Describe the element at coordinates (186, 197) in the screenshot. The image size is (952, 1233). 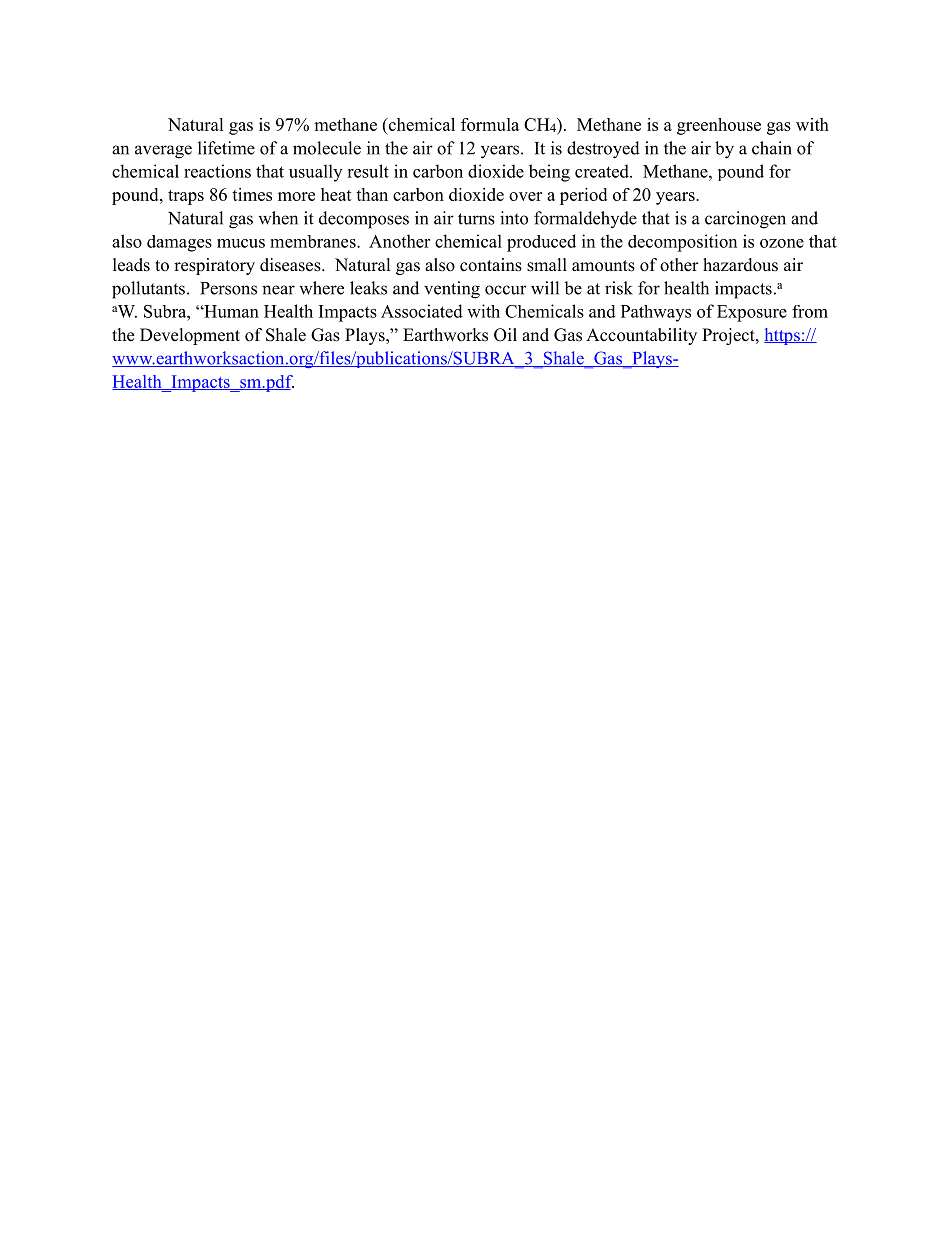
I see `traps` at that location.
